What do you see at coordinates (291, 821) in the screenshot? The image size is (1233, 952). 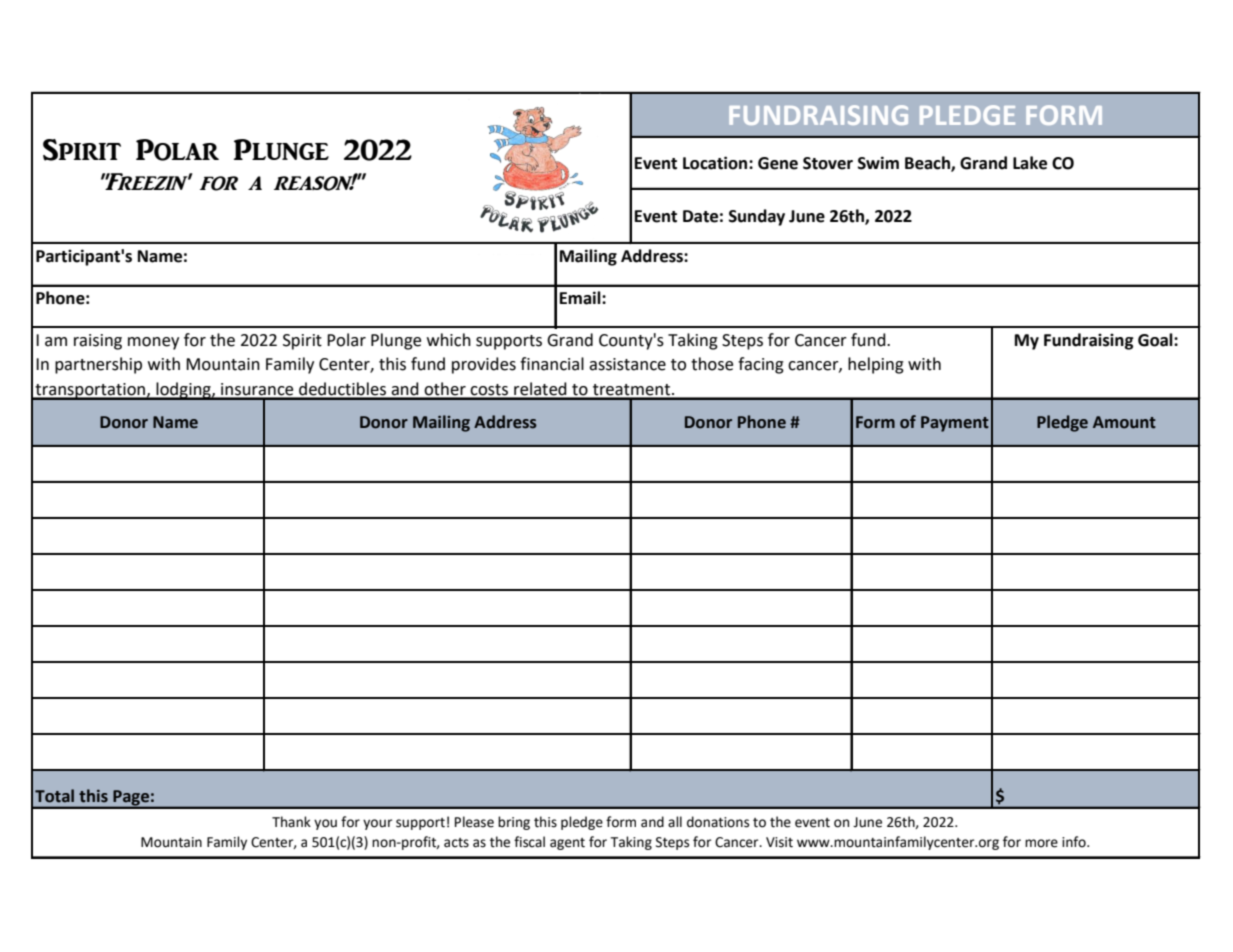 I see `Thank` at bounding box center [291, 821].
